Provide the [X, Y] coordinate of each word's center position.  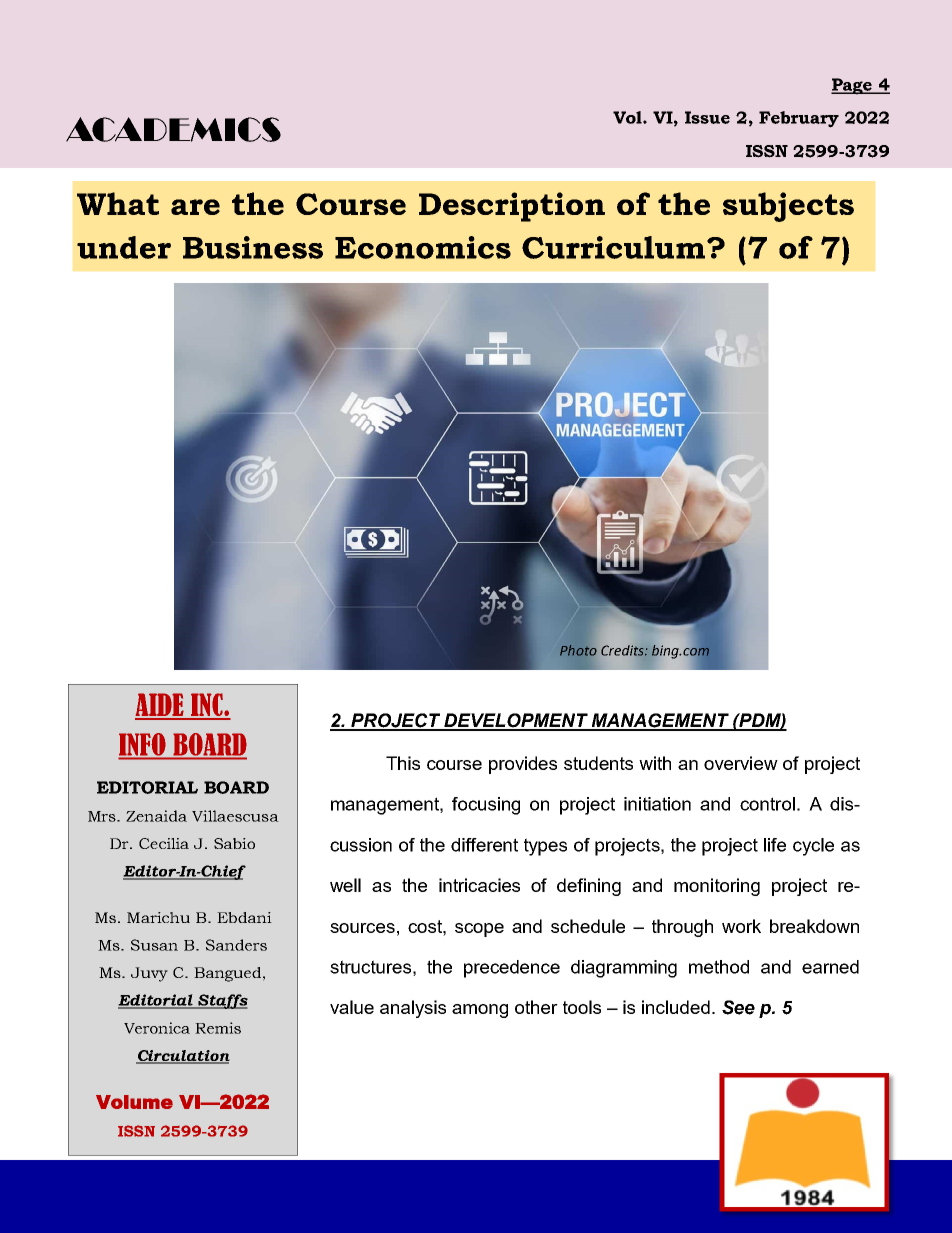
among [480, 1011]
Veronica [157, 1028]
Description [512, 207]
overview [741, 763]
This [403, 763]
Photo [578, 650]
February [799, 119]
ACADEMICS [173, 129]
